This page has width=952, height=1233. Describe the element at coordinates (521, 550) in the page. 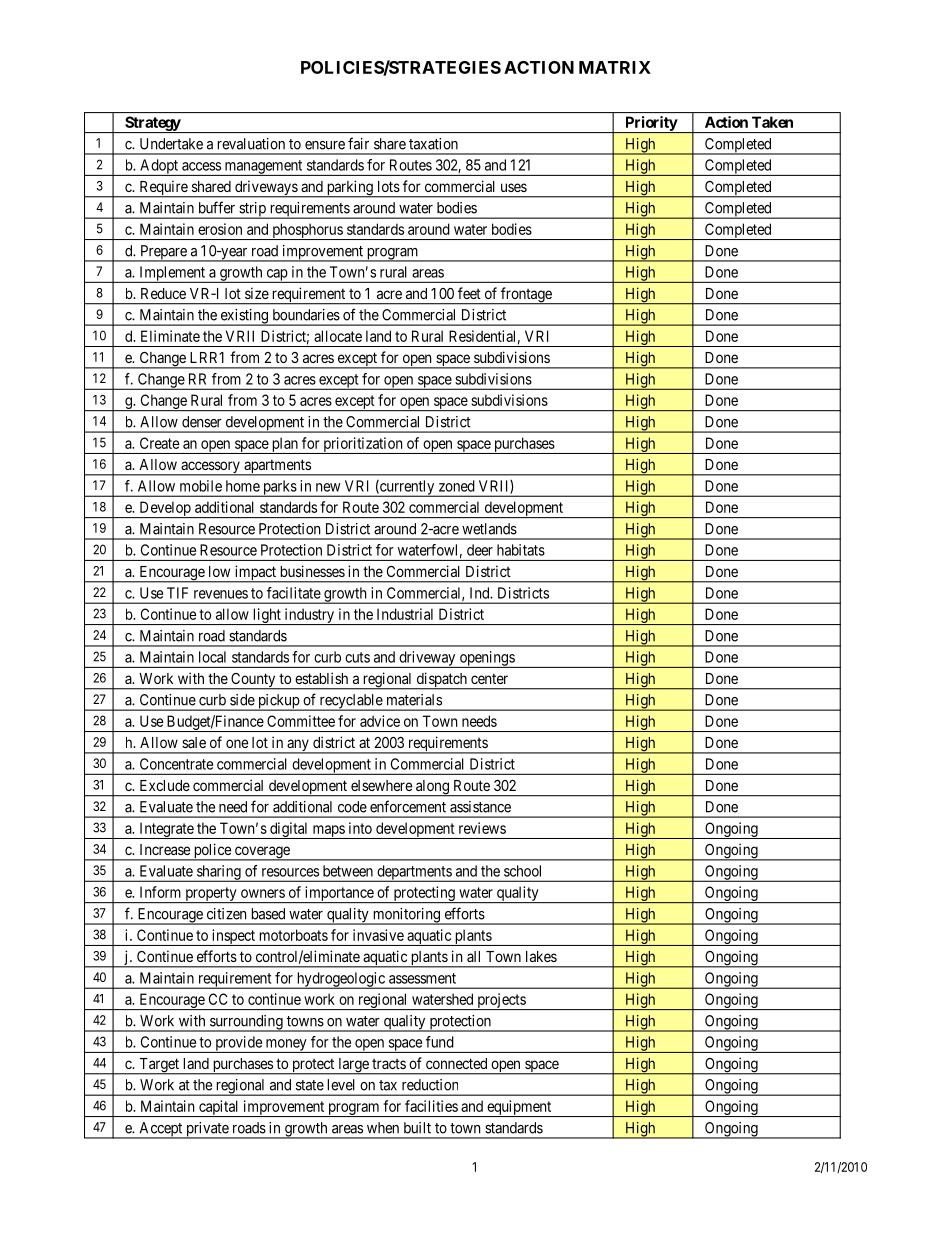

I see `habitats` at that location.
